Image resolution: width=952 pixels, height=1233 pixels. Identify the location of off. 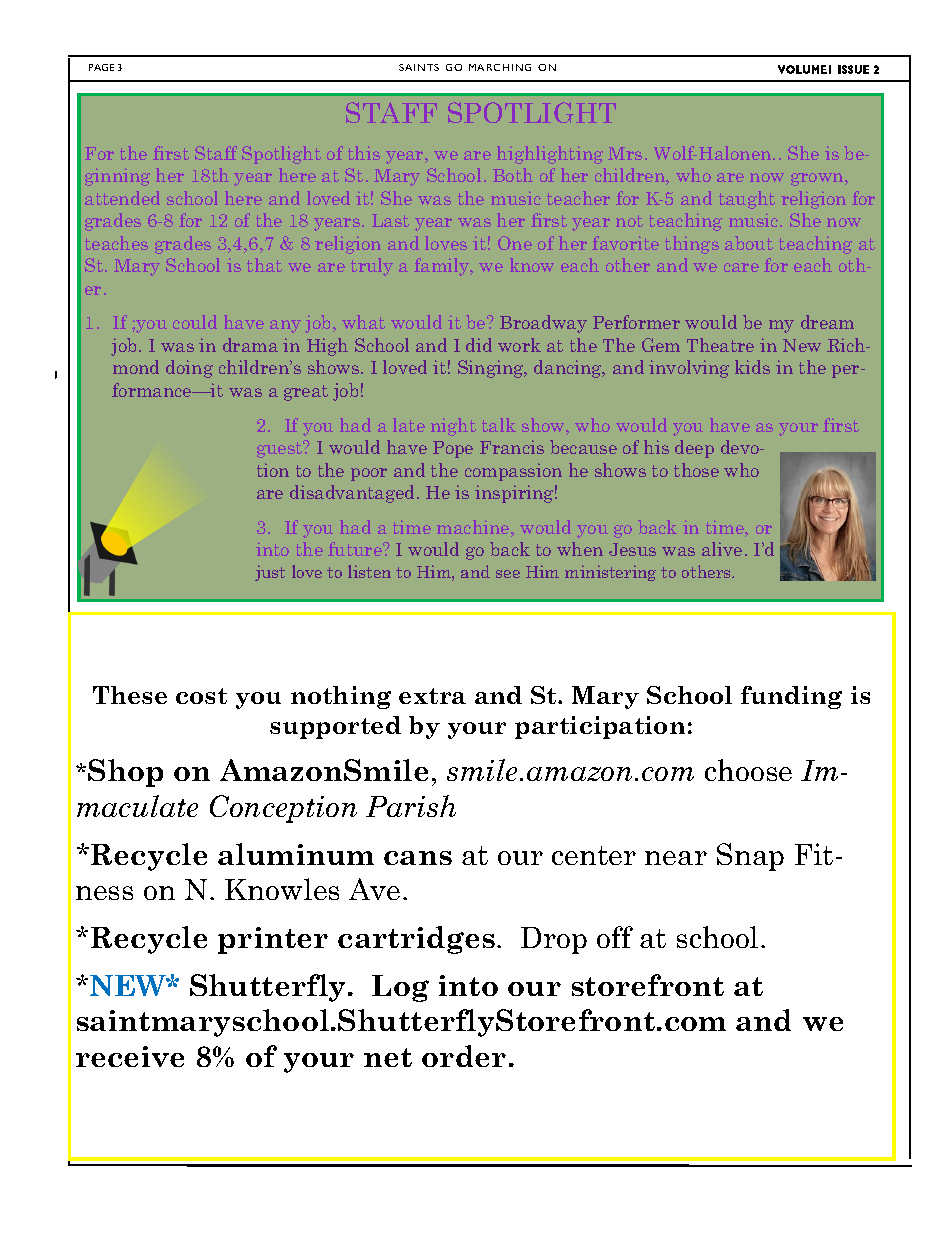
(615, 937).
